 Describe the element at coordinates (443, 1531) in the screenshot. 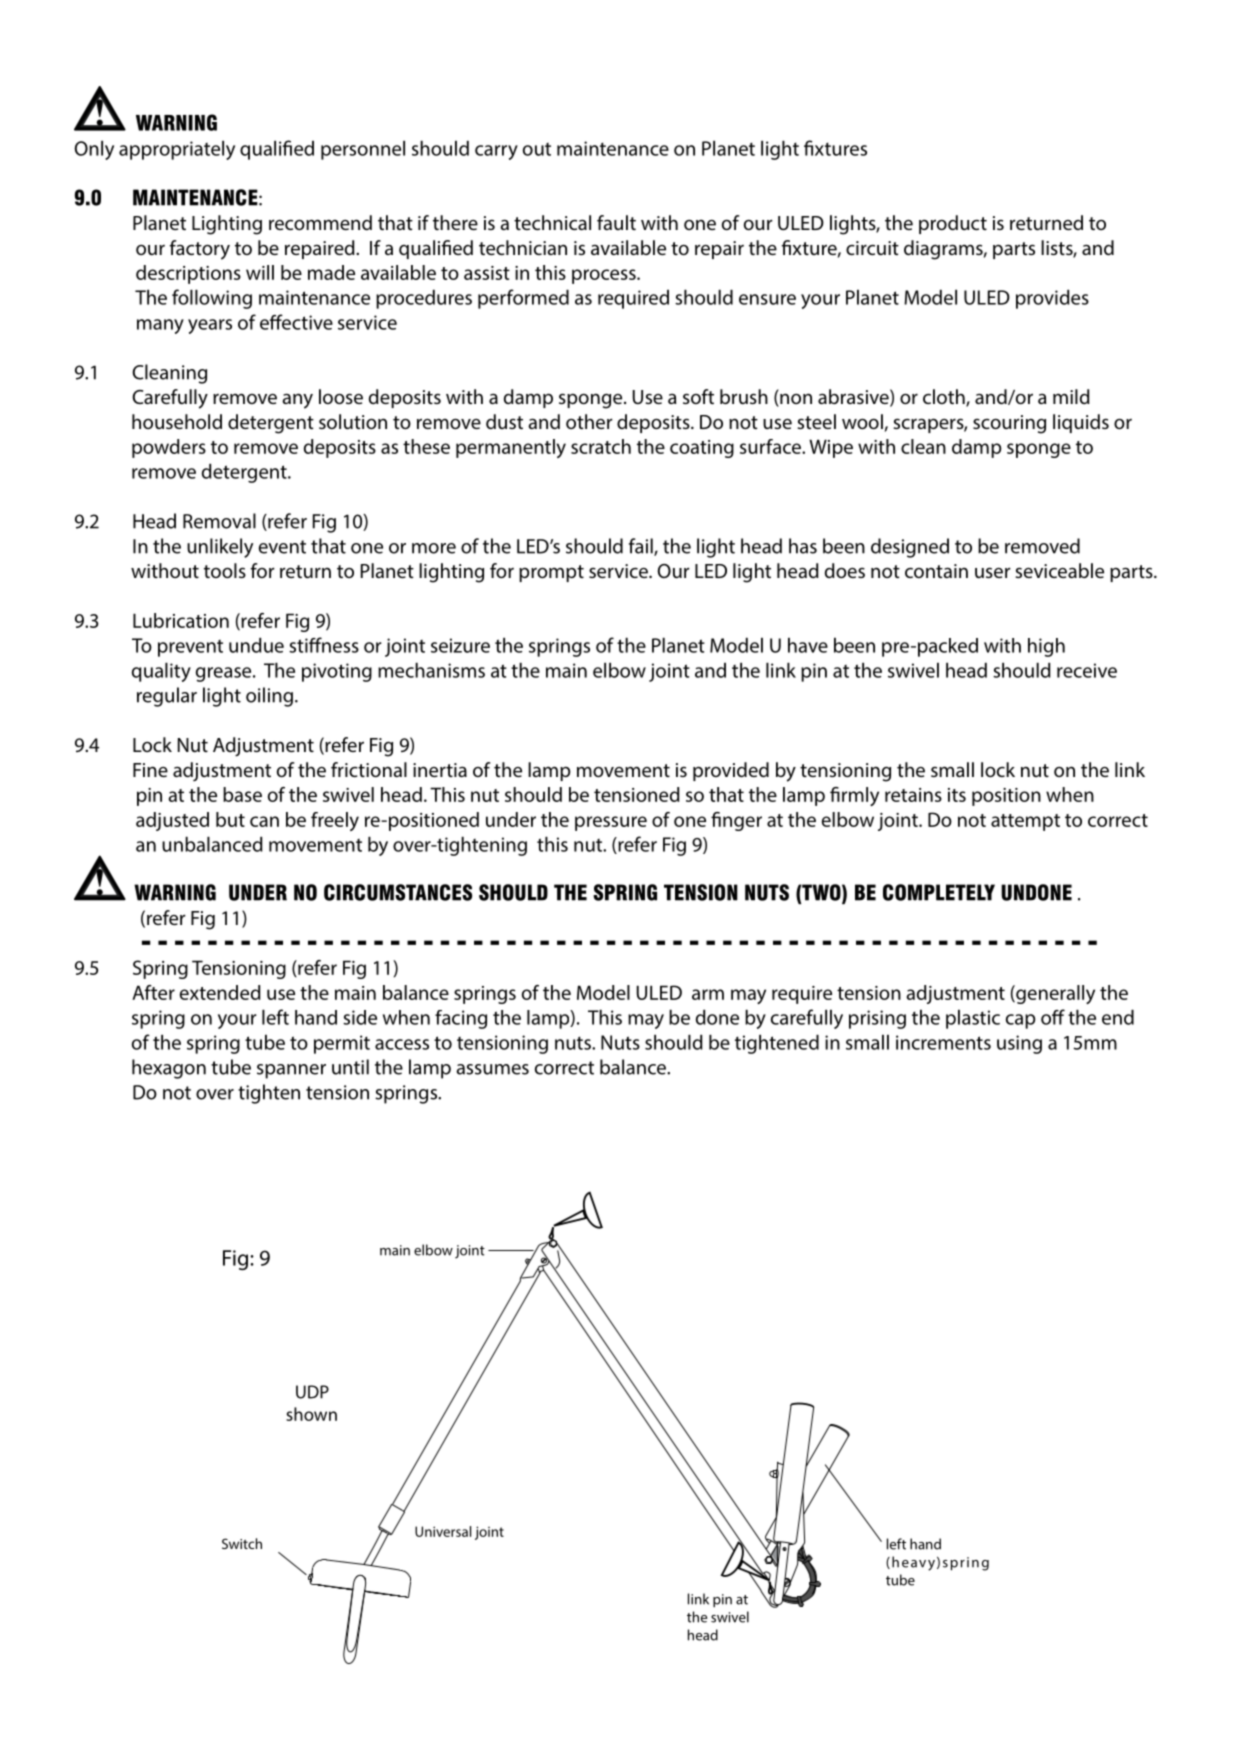

I see `Universal` at that location.
